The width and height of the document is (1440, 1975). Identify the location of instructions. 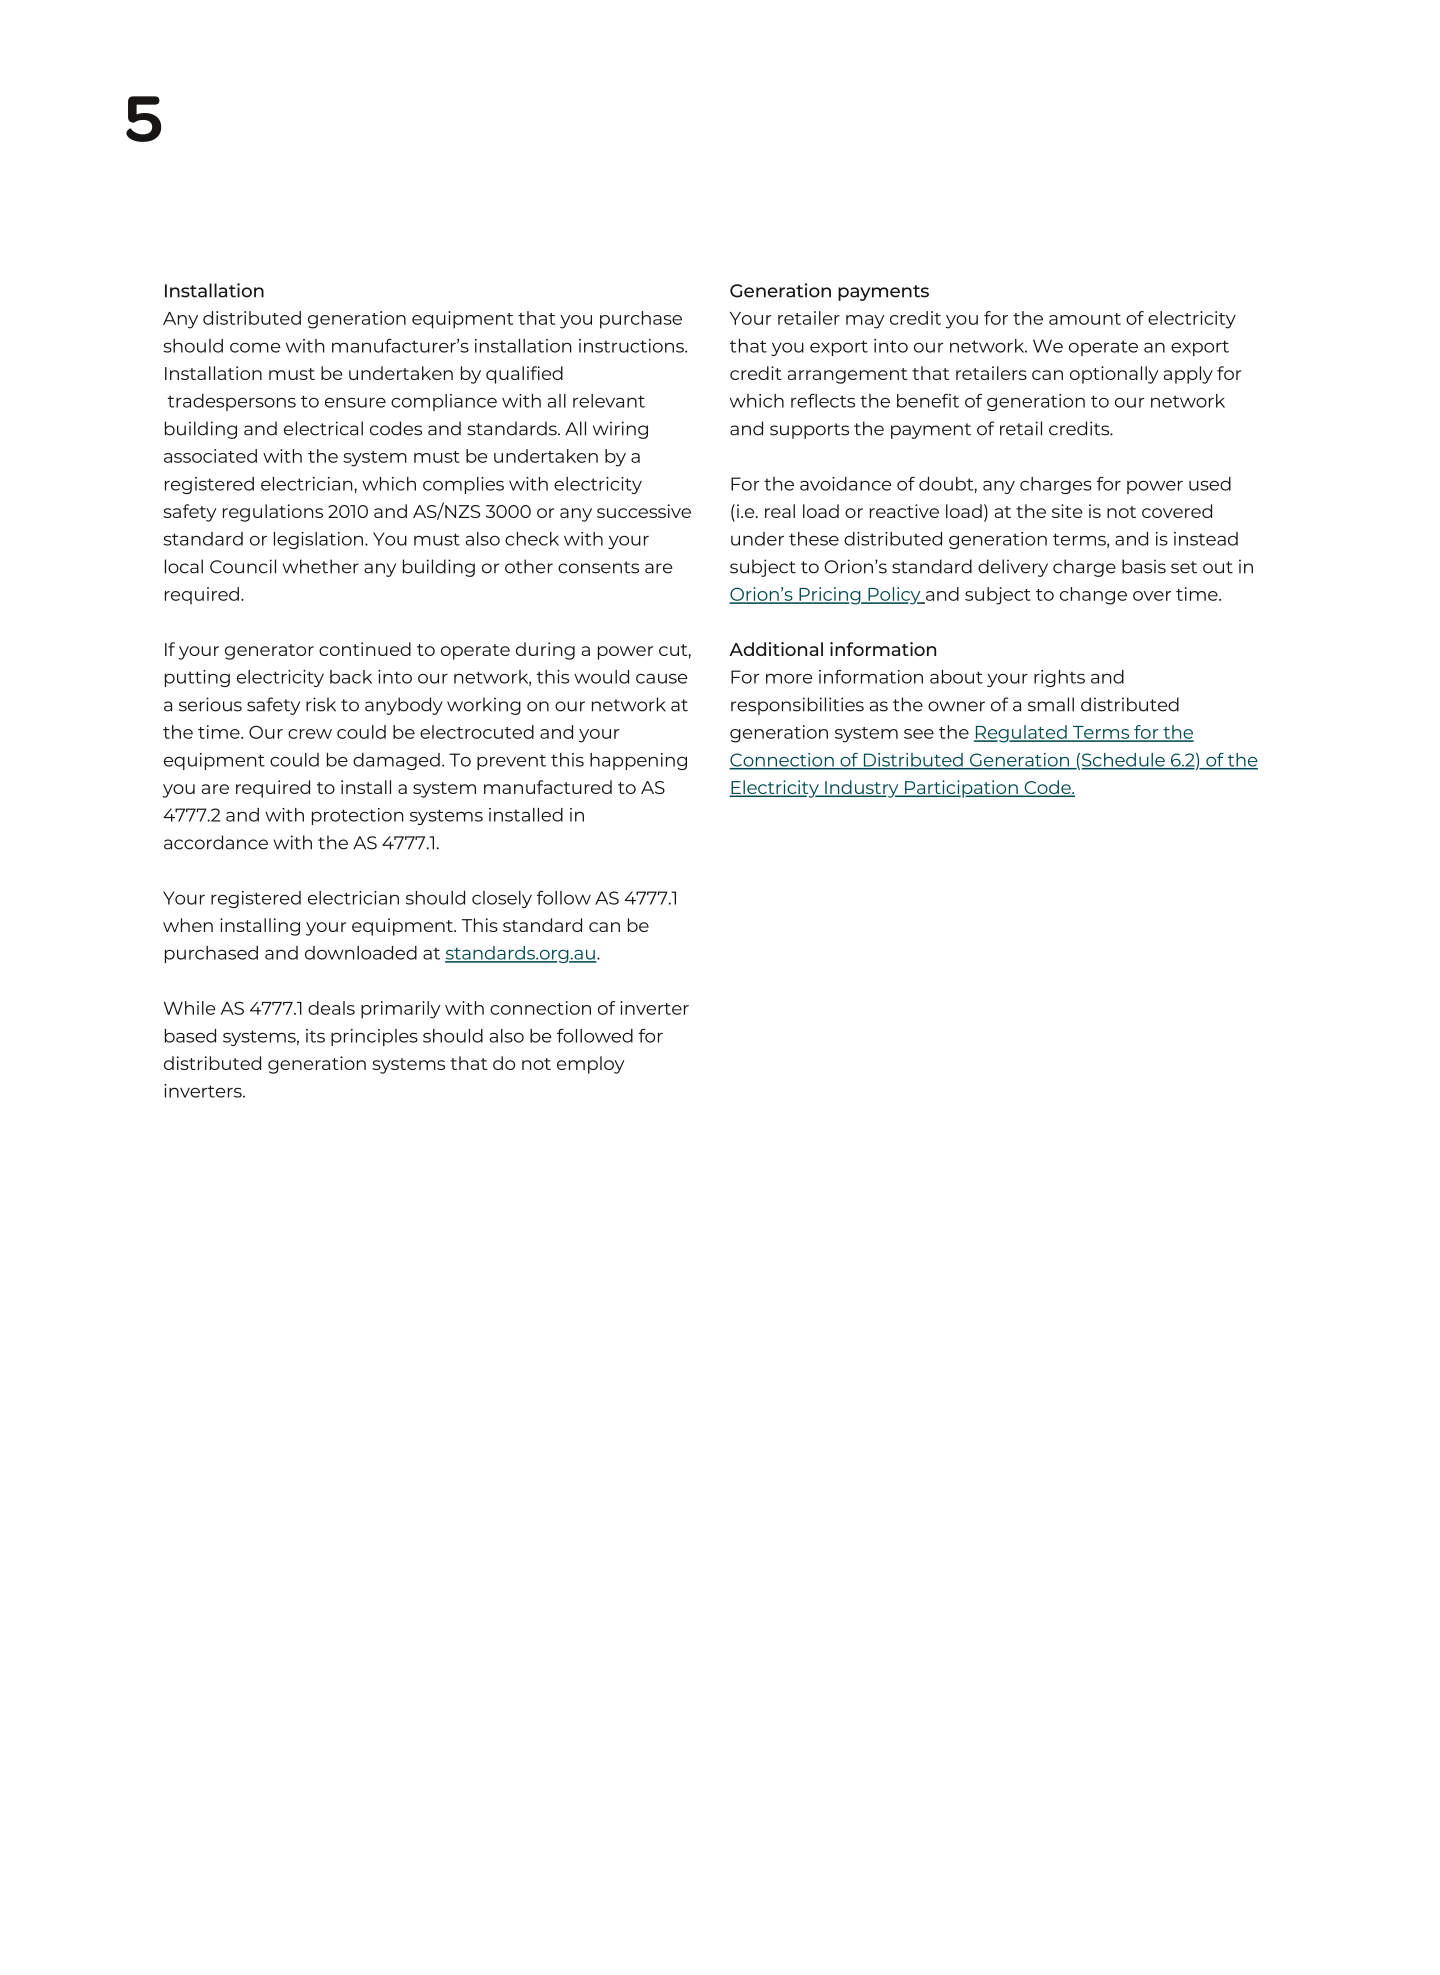
(632, 346).
